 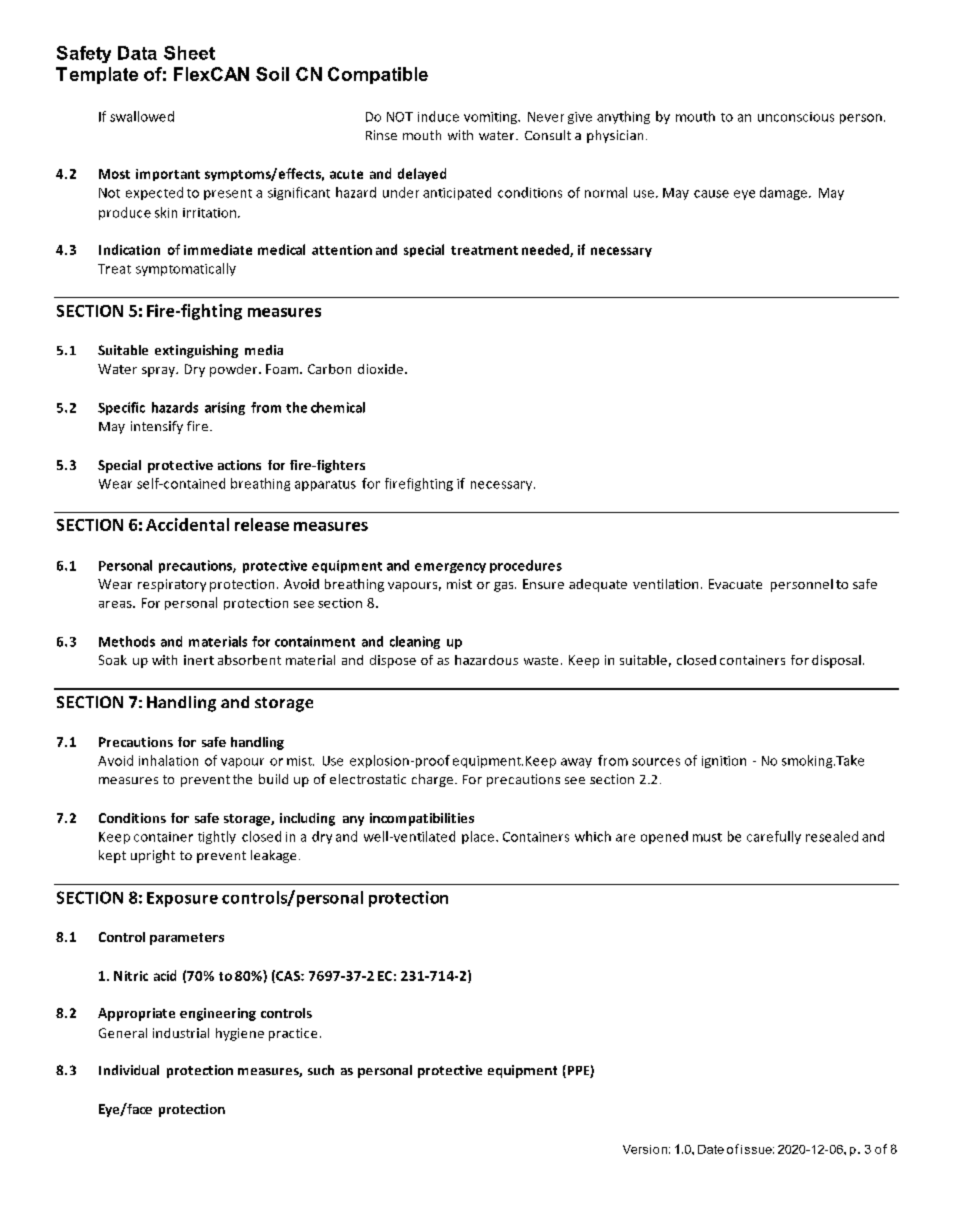 I want to click on dioxide, so click(x=380, y=369).
